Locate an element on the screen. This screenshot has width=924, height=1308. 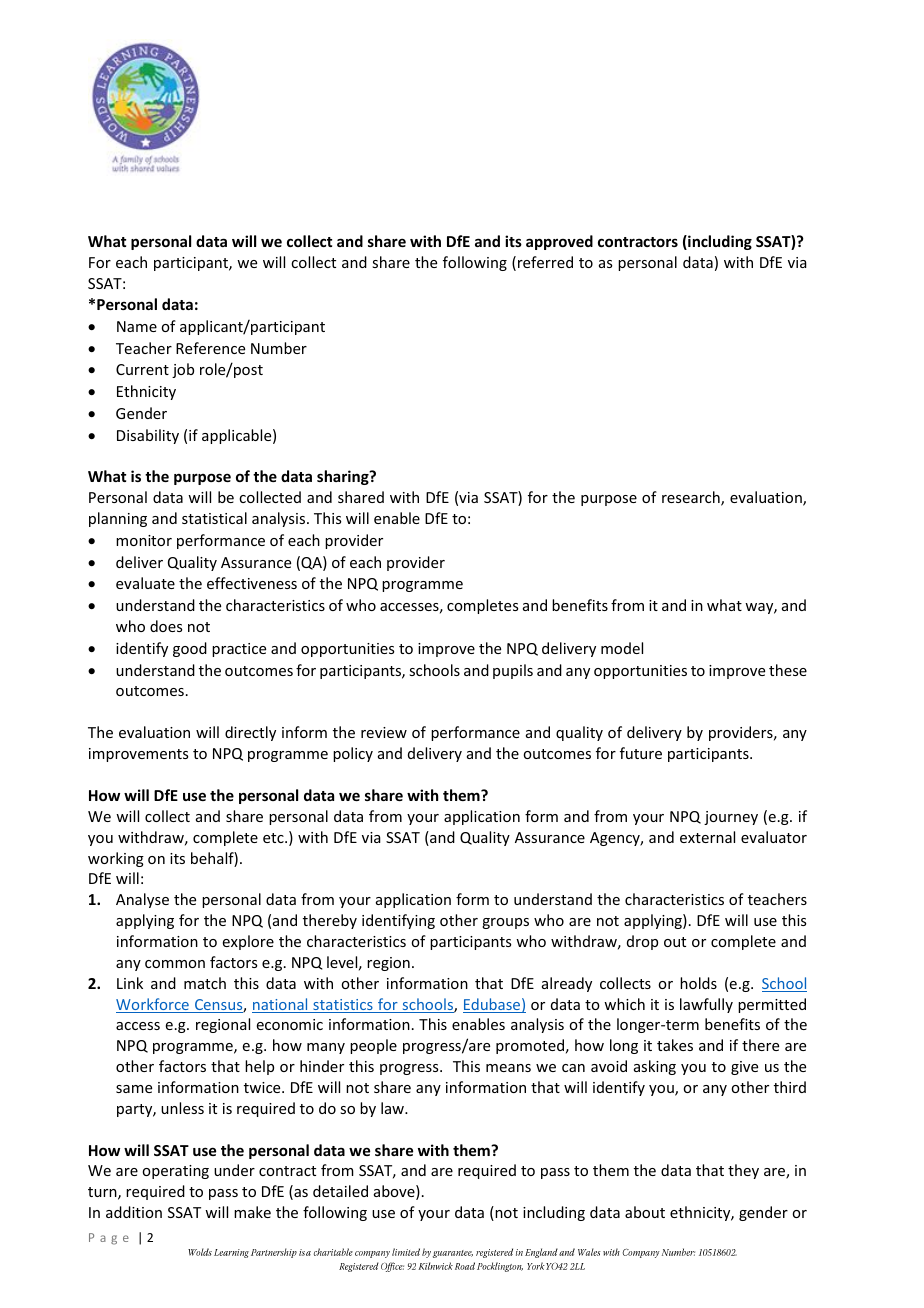
pupils is located at coordinates (513, 671).
